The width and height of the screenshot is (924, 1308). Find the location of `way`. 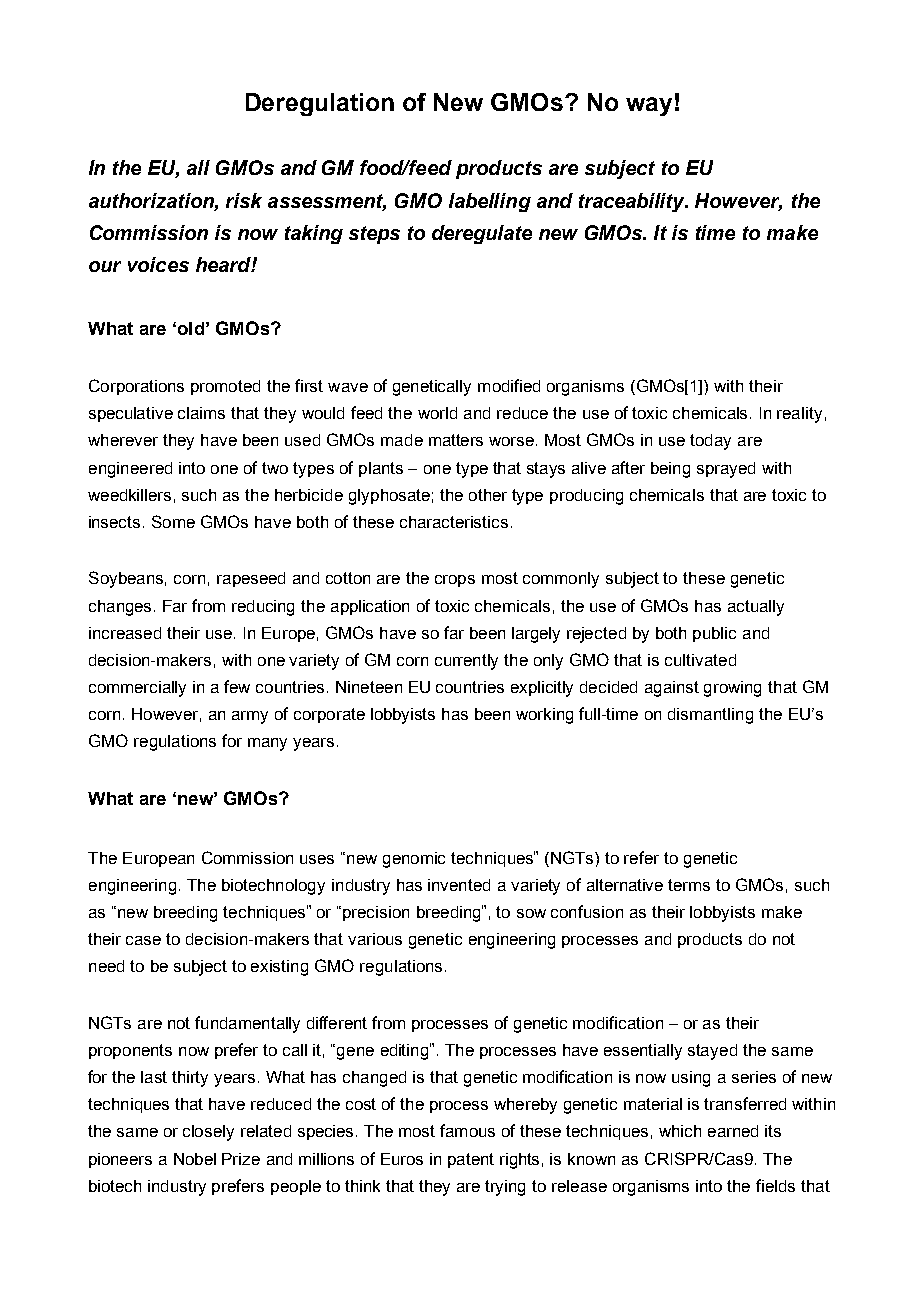

way is located at coordinates (649, 106).
